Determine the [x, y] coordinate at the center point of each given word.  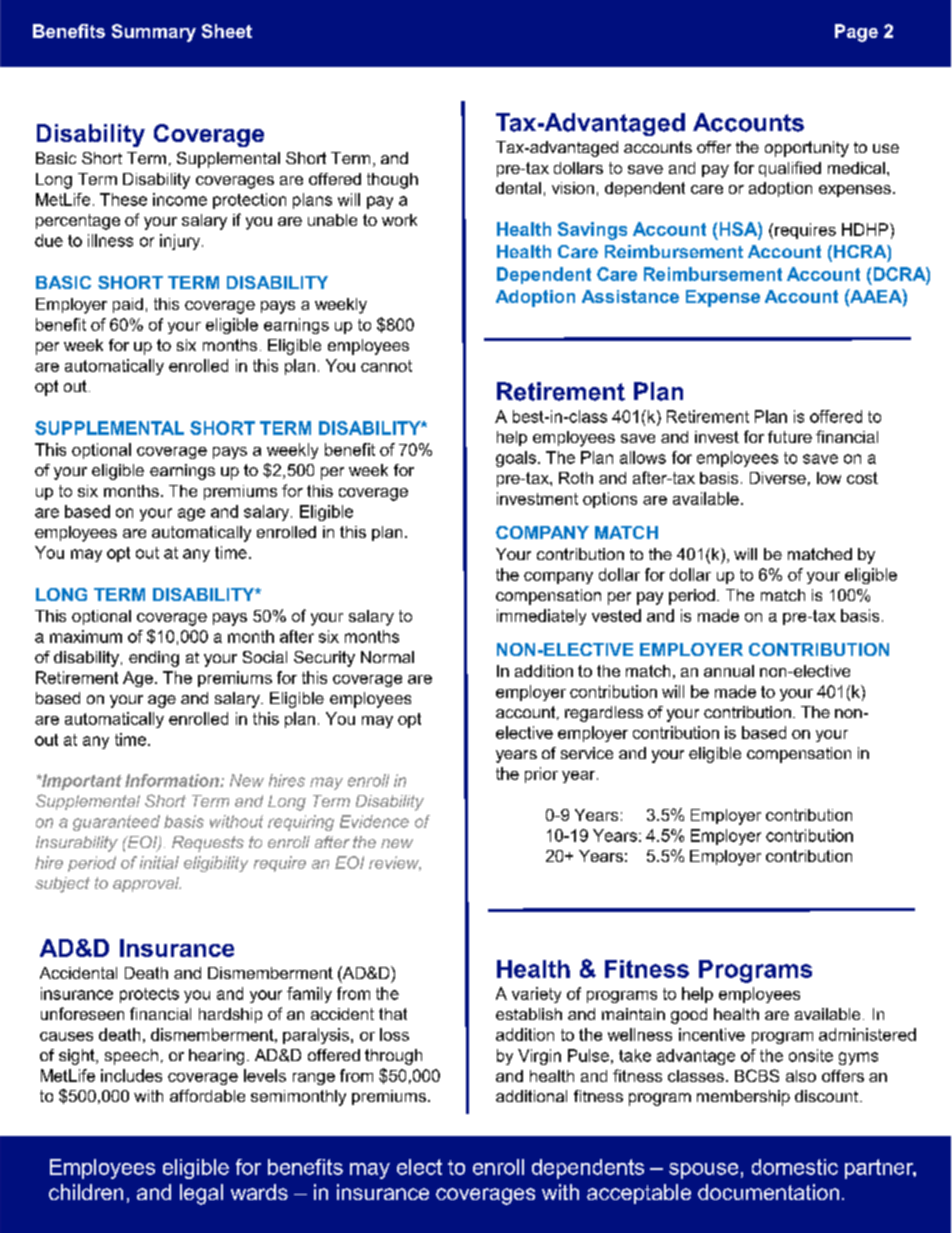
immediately [541, 617]
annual [729, 671]
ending [154, 659]
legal [201, 1194]
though [392, 181]
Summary [154, 33]
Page [856, 33]
